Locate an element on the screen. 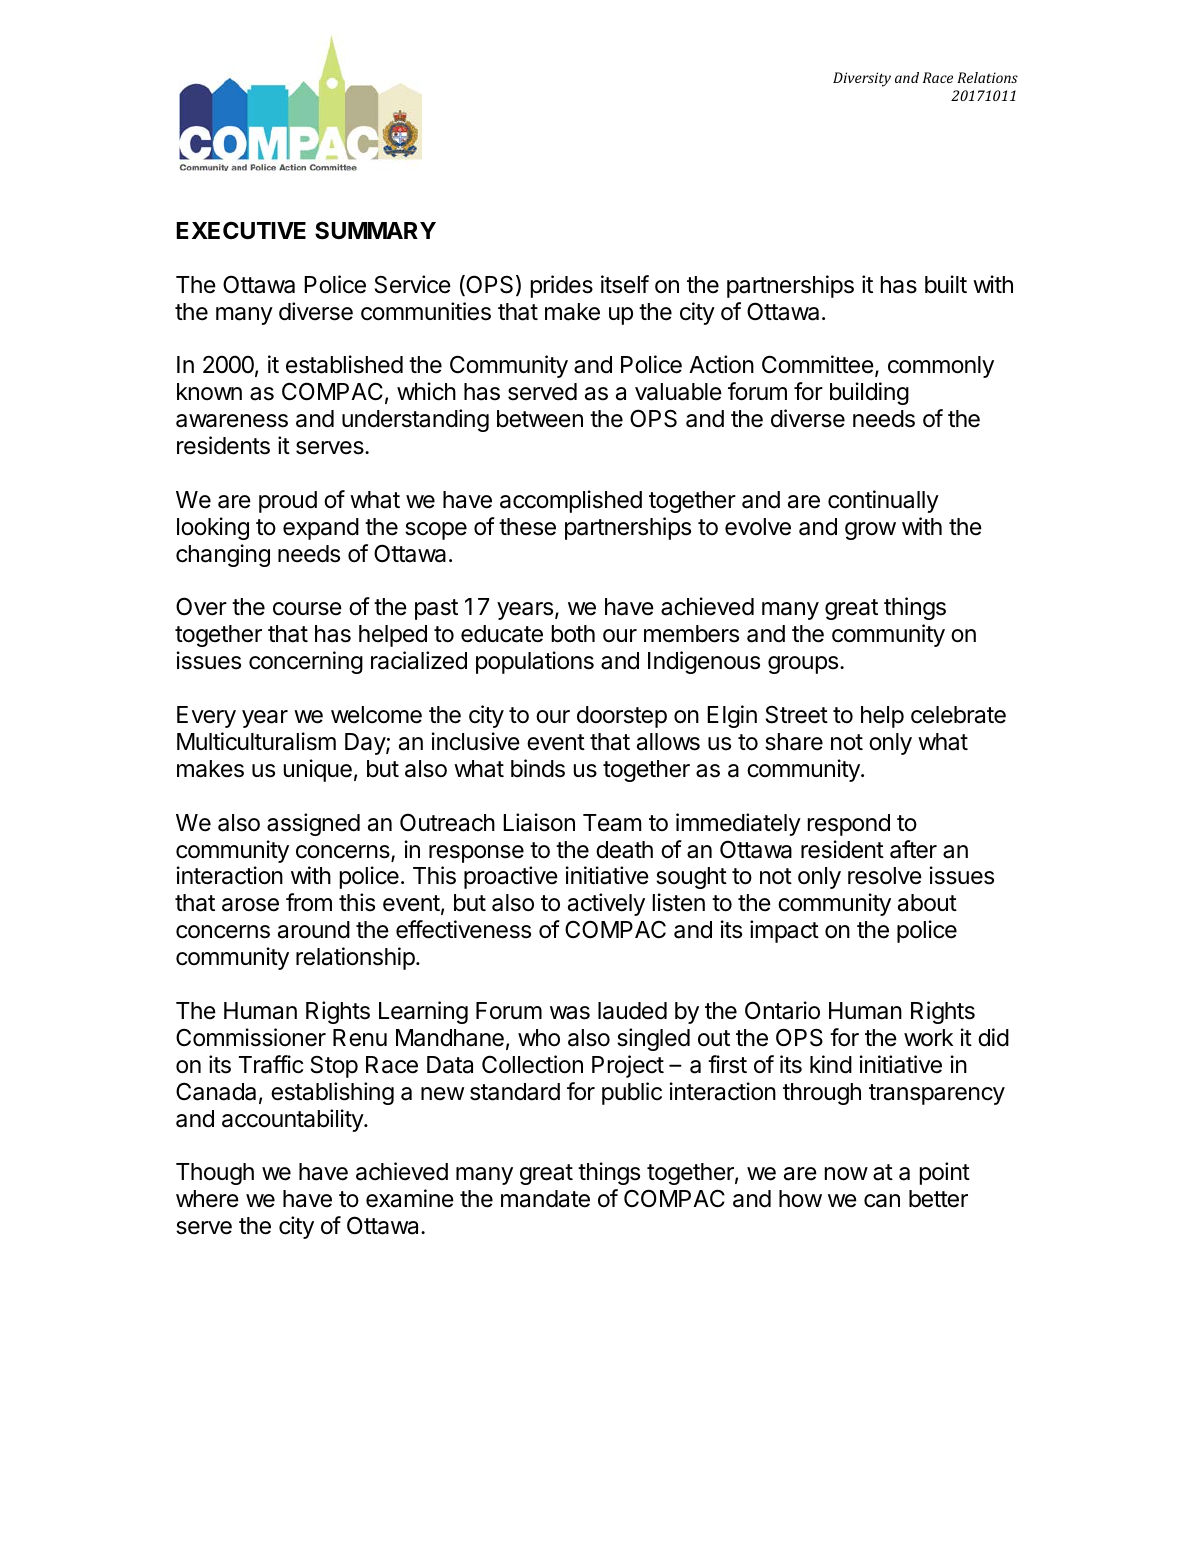 The width and height of the screenshot is (1193, 1544). point is located at coordinates (945, 1173).
